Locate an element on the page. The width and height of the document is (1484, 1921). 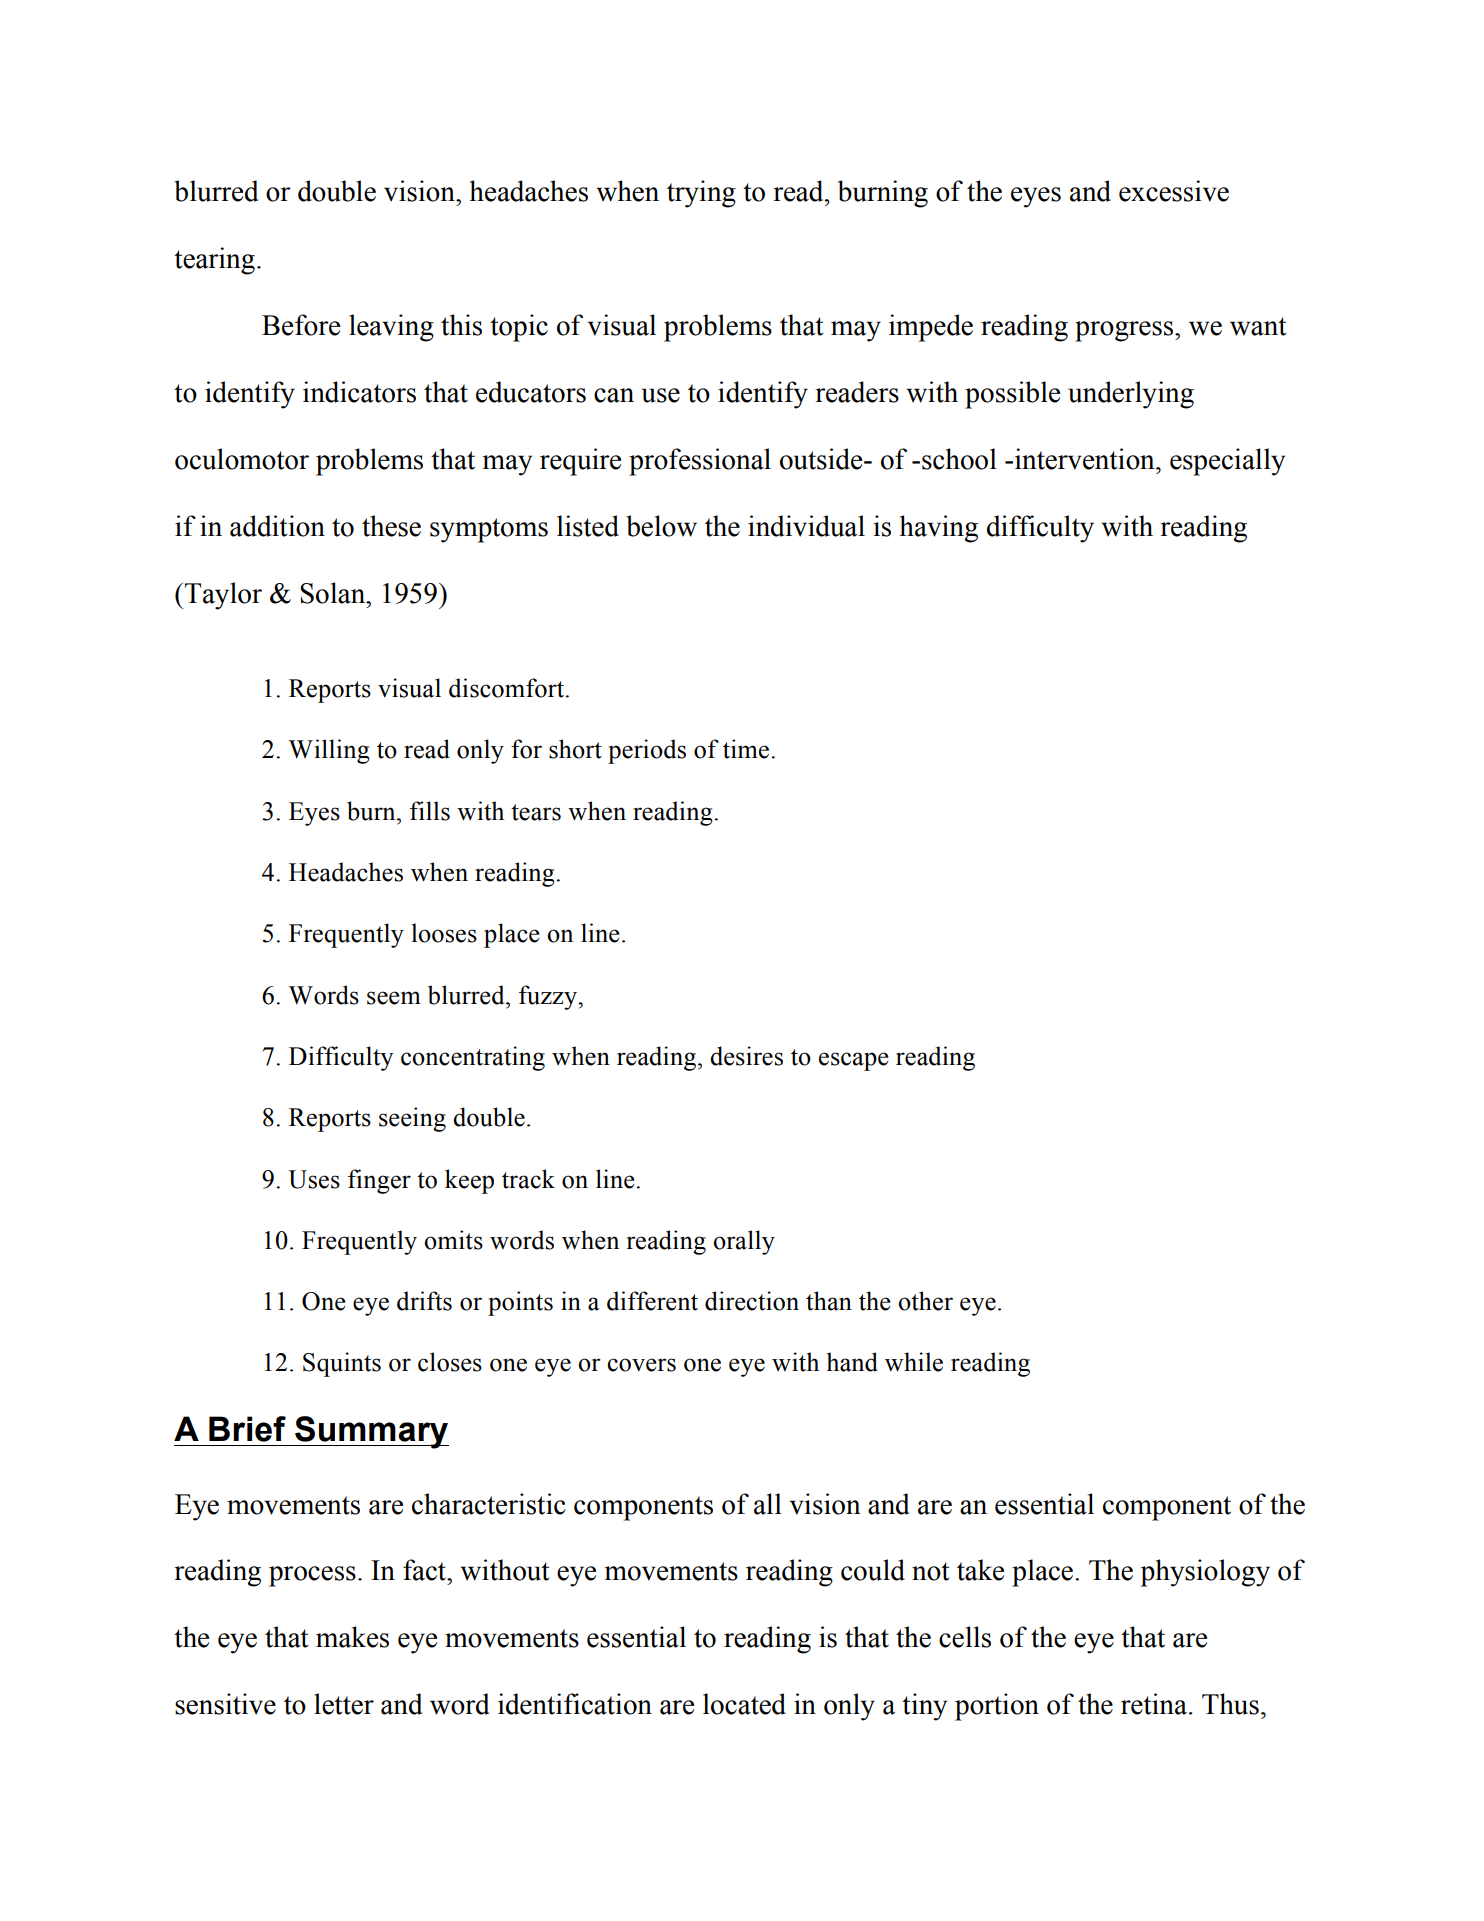
trying is located at coordinates (701, 194).
